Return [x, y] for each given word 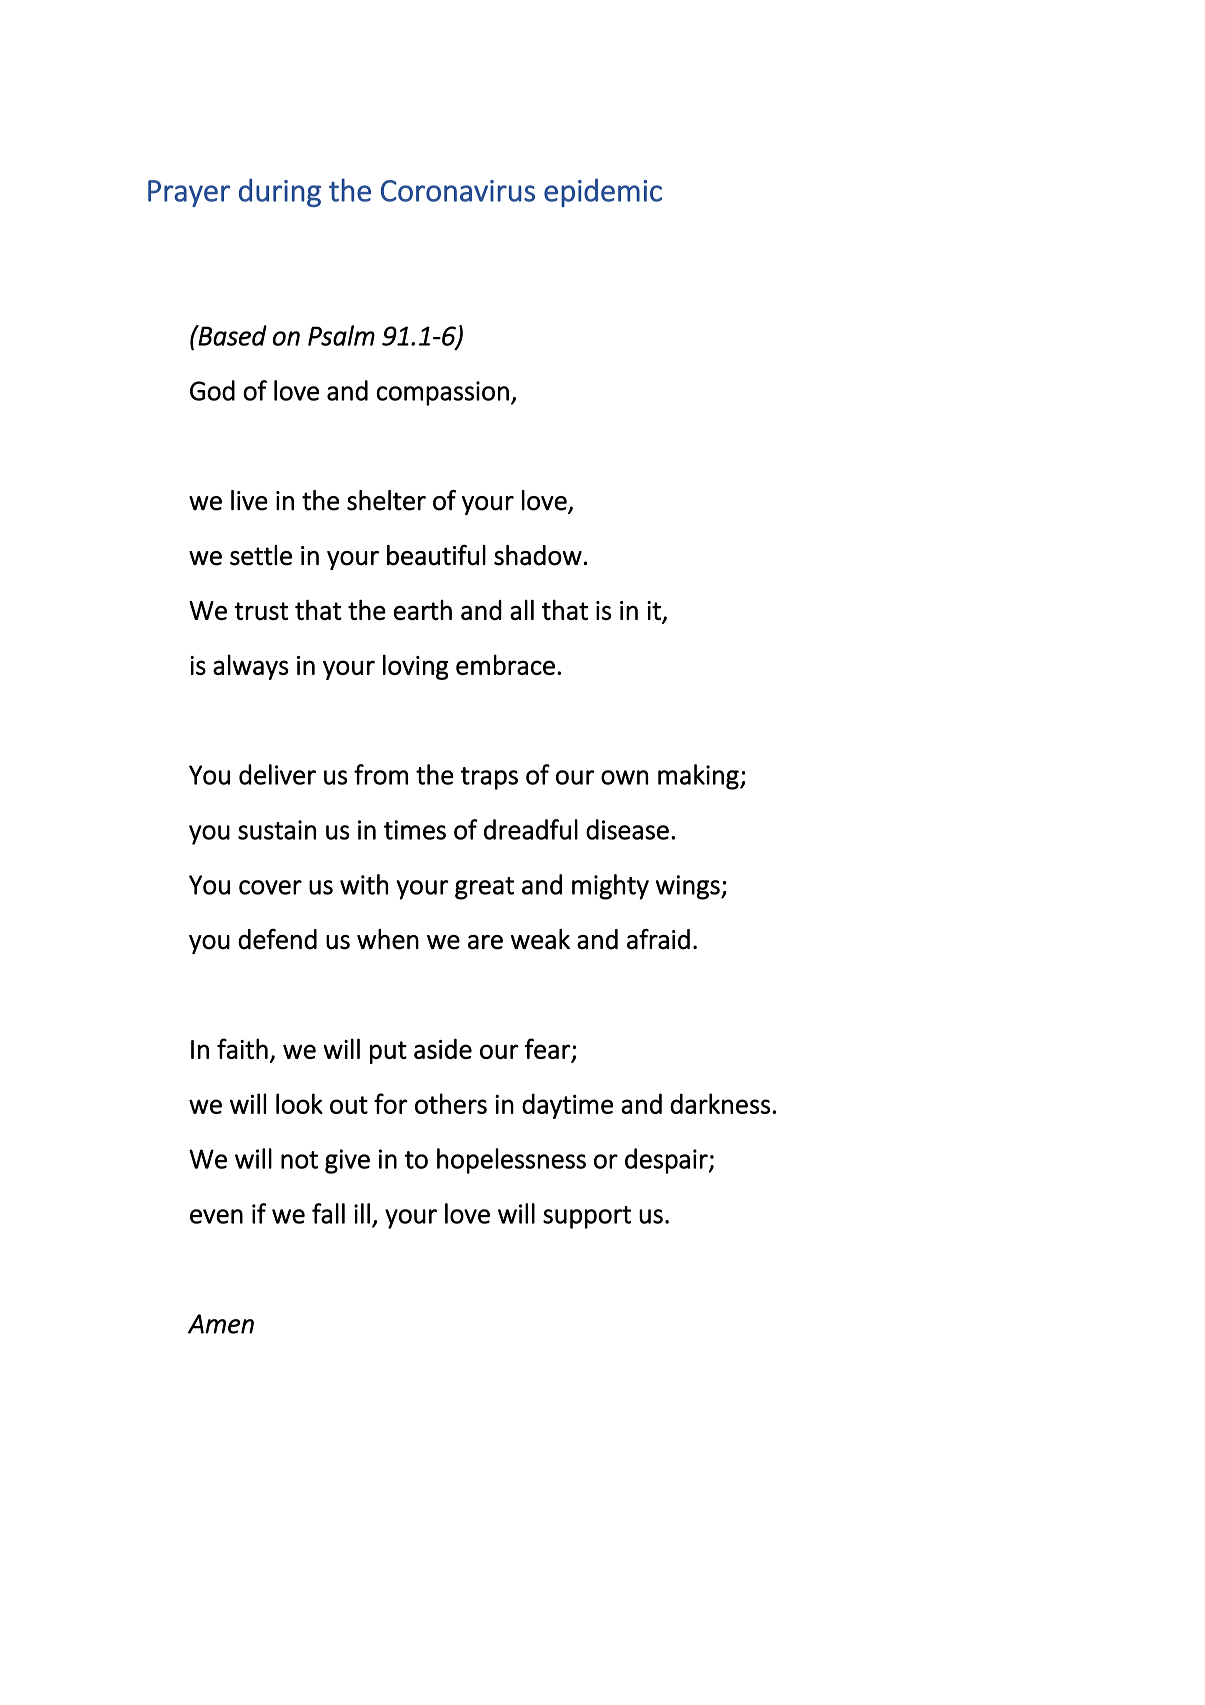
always [251, 667]
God [212, 390]
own [624, 777]
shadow [538, 555]
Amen [221, 1324]
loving [416, 667]
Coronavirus [458, 191]
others [451, 1103]
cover [270, 887]
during [280, 192]
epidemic [603, 192]
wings [689, 887]
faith [242, 1048]
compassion [442, 393]
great [484, 888]
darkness [720, 1103]
